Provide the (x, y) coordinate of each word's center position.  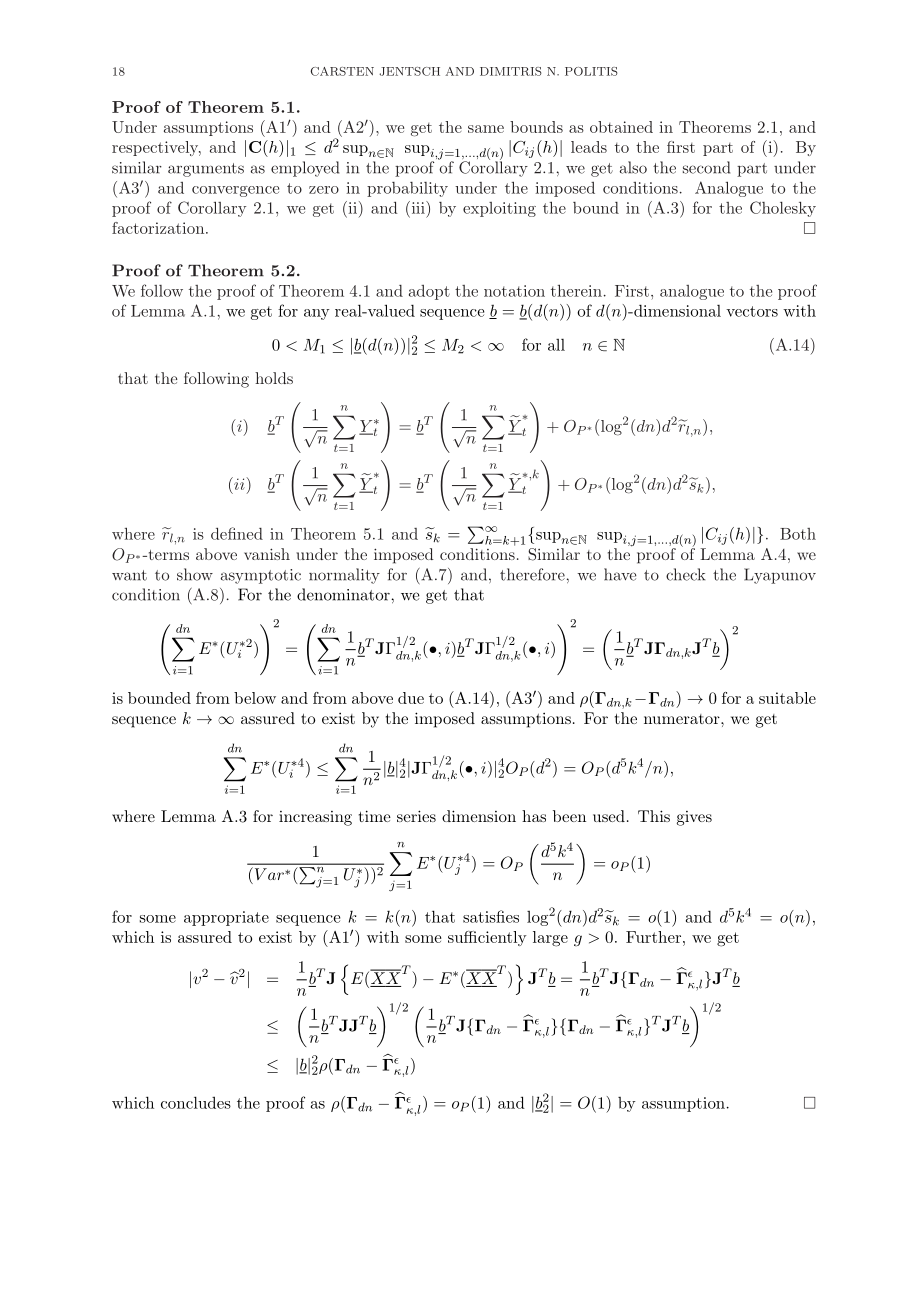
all (556, 345)
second (706, 167)
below (255, 698)
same (486, 129)
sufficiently (487, 938)
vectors (752, 311)
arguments (206, 170)
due (411, 698)
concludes (196, 1102)
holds (274, 378)
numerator (683, 719)
